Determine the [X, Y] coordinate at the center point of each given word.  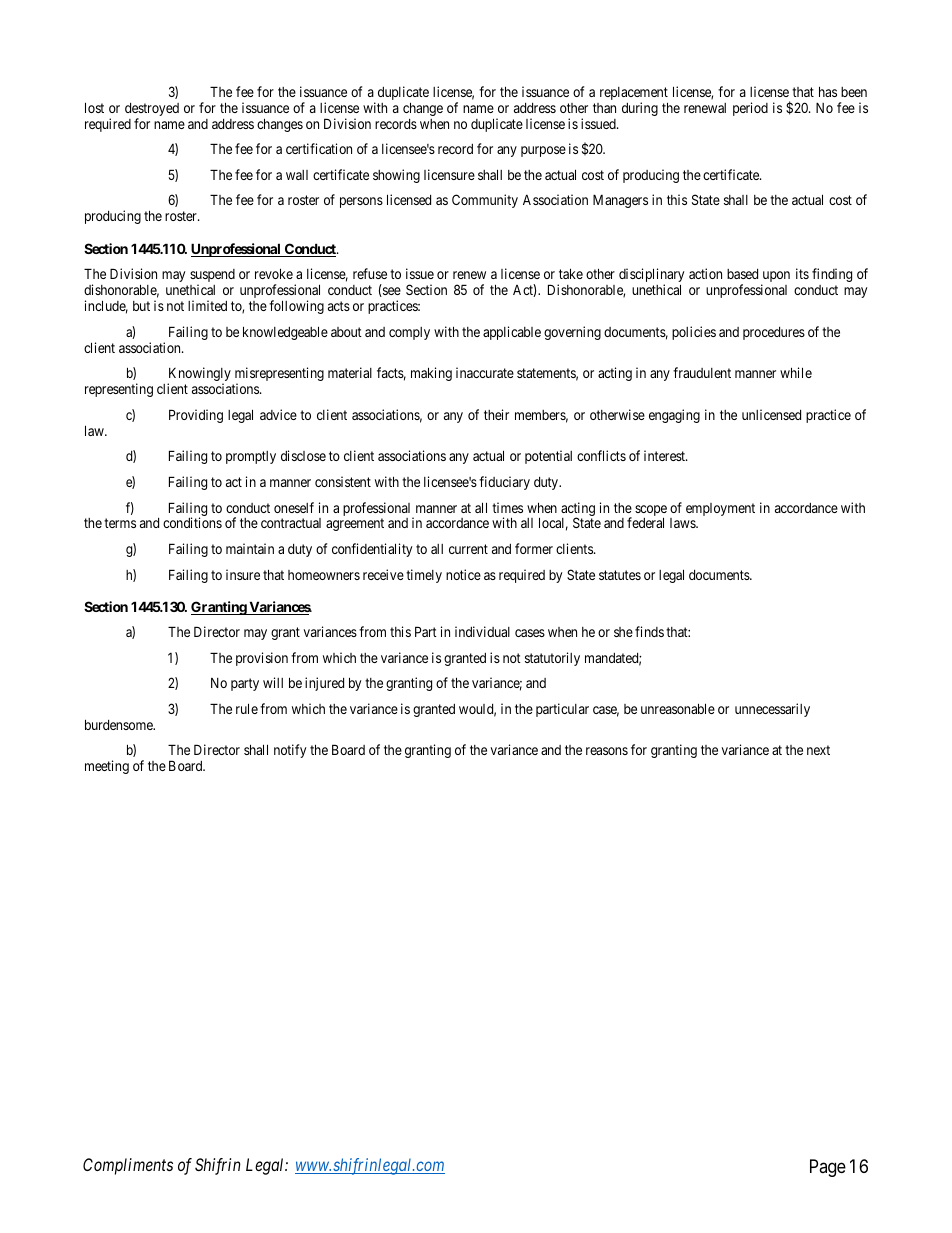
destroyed [152, 111]
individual [482, 631]
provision [262, 659]
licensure [449, 174]
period [750, 109]
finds [649, 631]
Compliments [128, 1166]
